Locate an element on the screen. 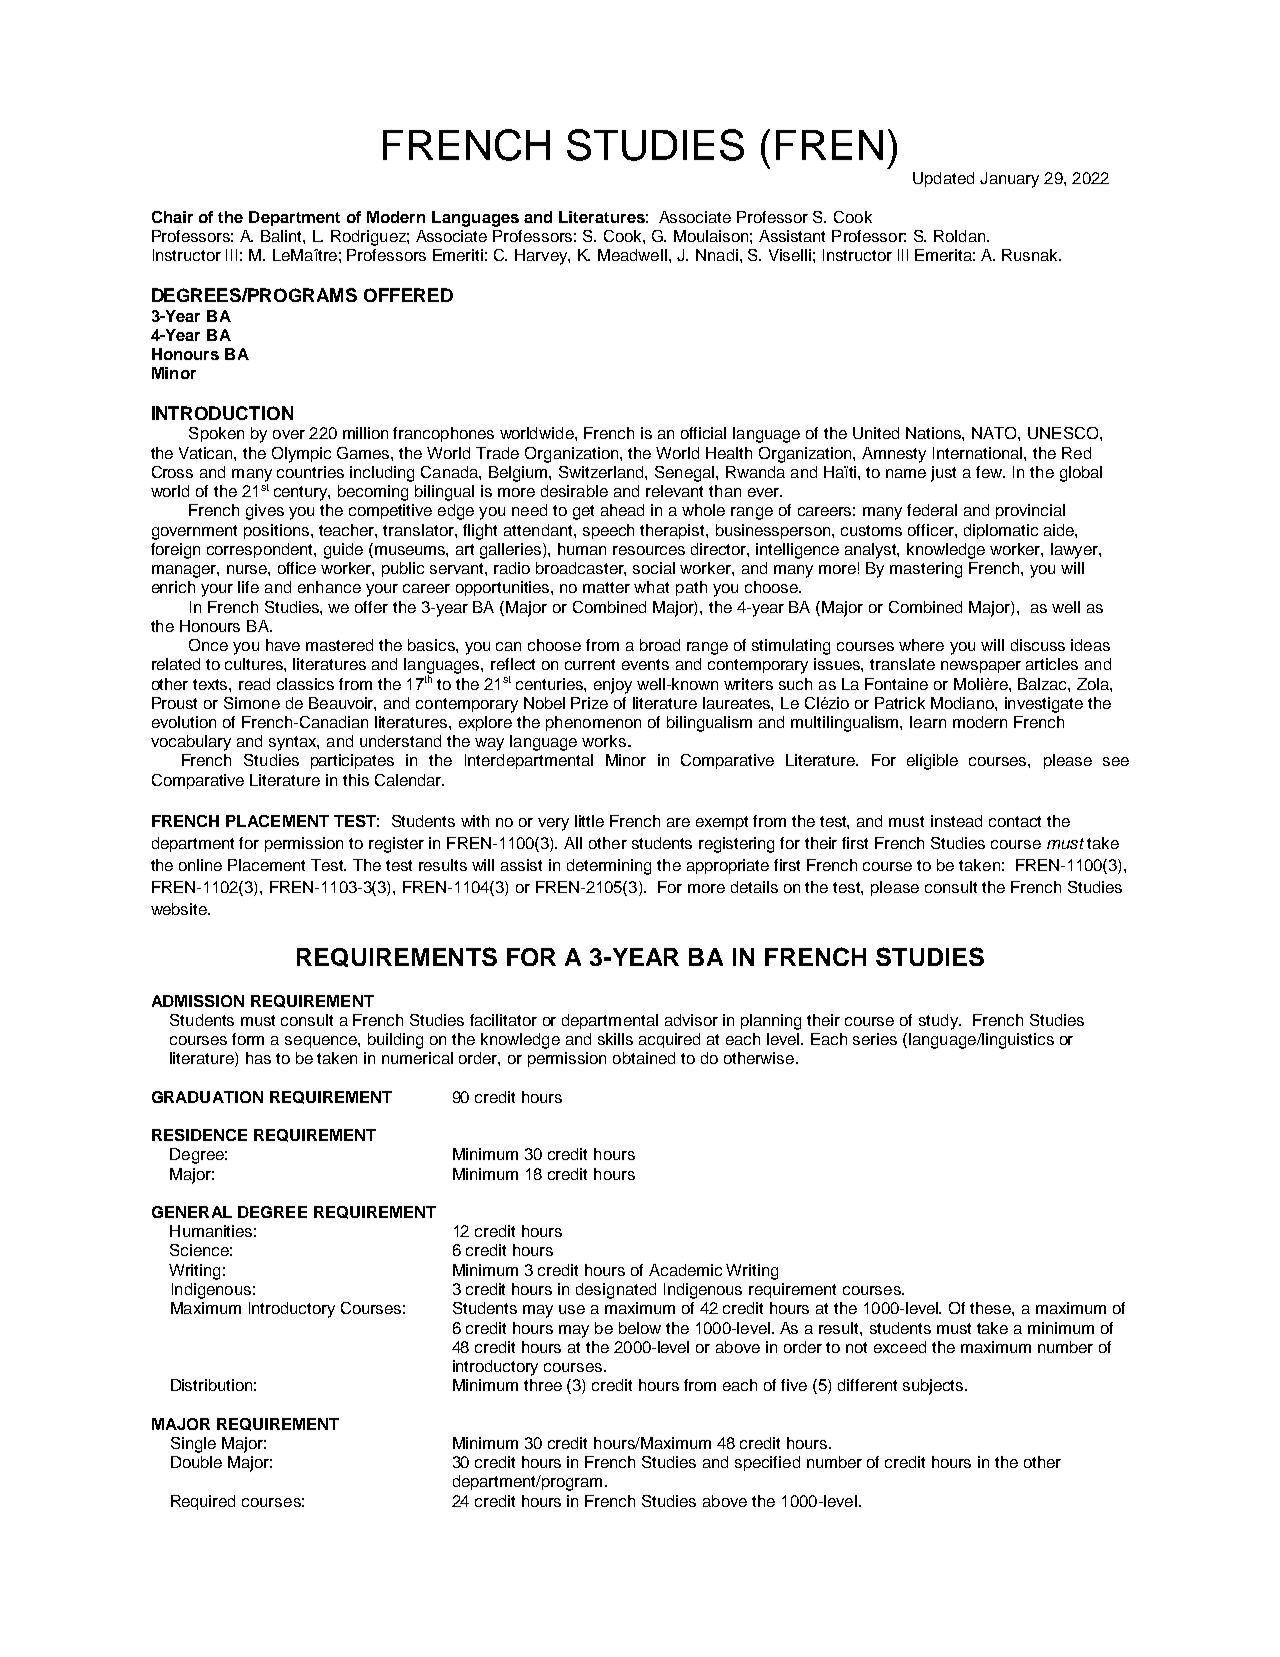  events is located at coordinates (645, 664).
